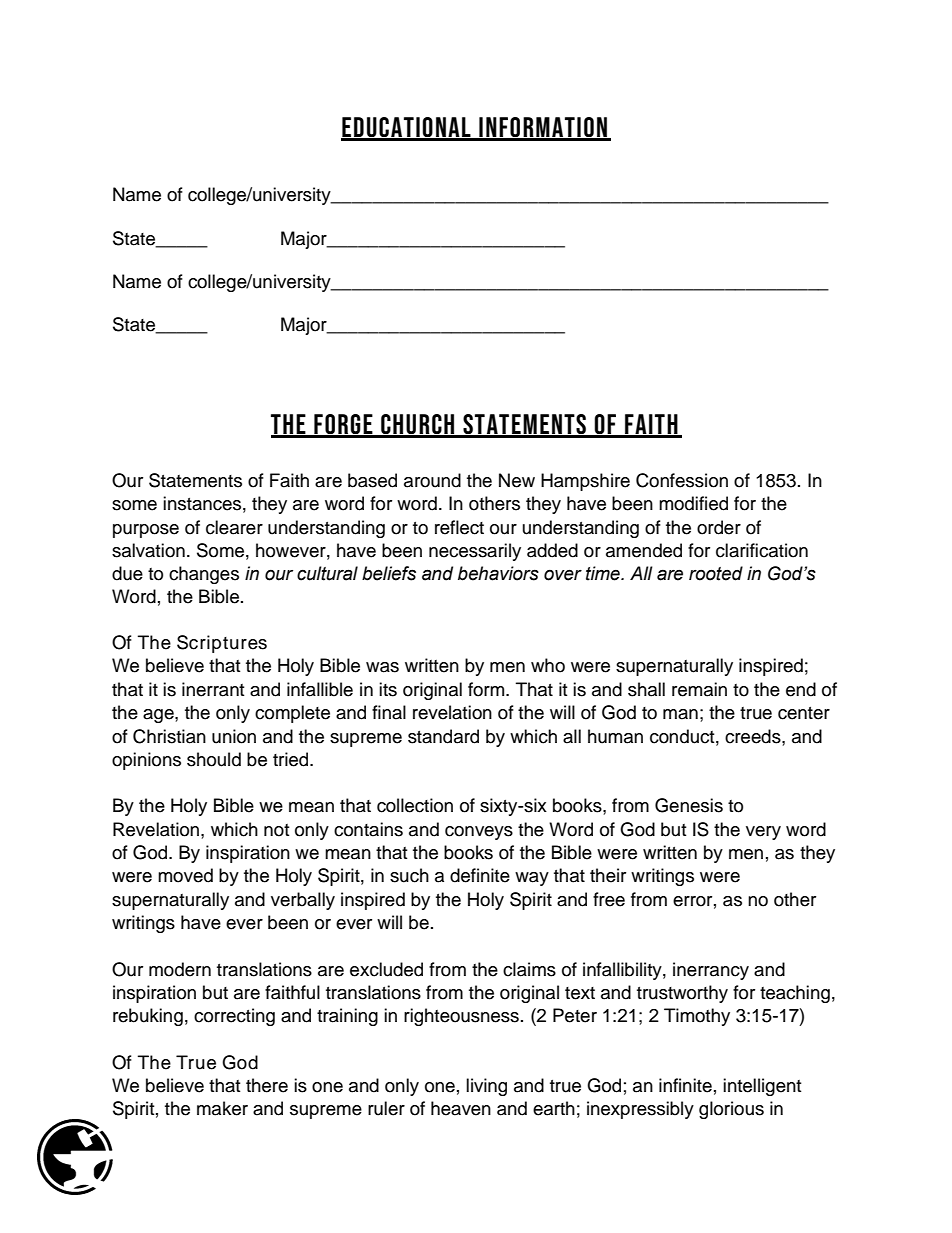  What do you see at coordinates (407, 128) in the screenshot?
I see `Educational` at bounding box center [407, 128].
